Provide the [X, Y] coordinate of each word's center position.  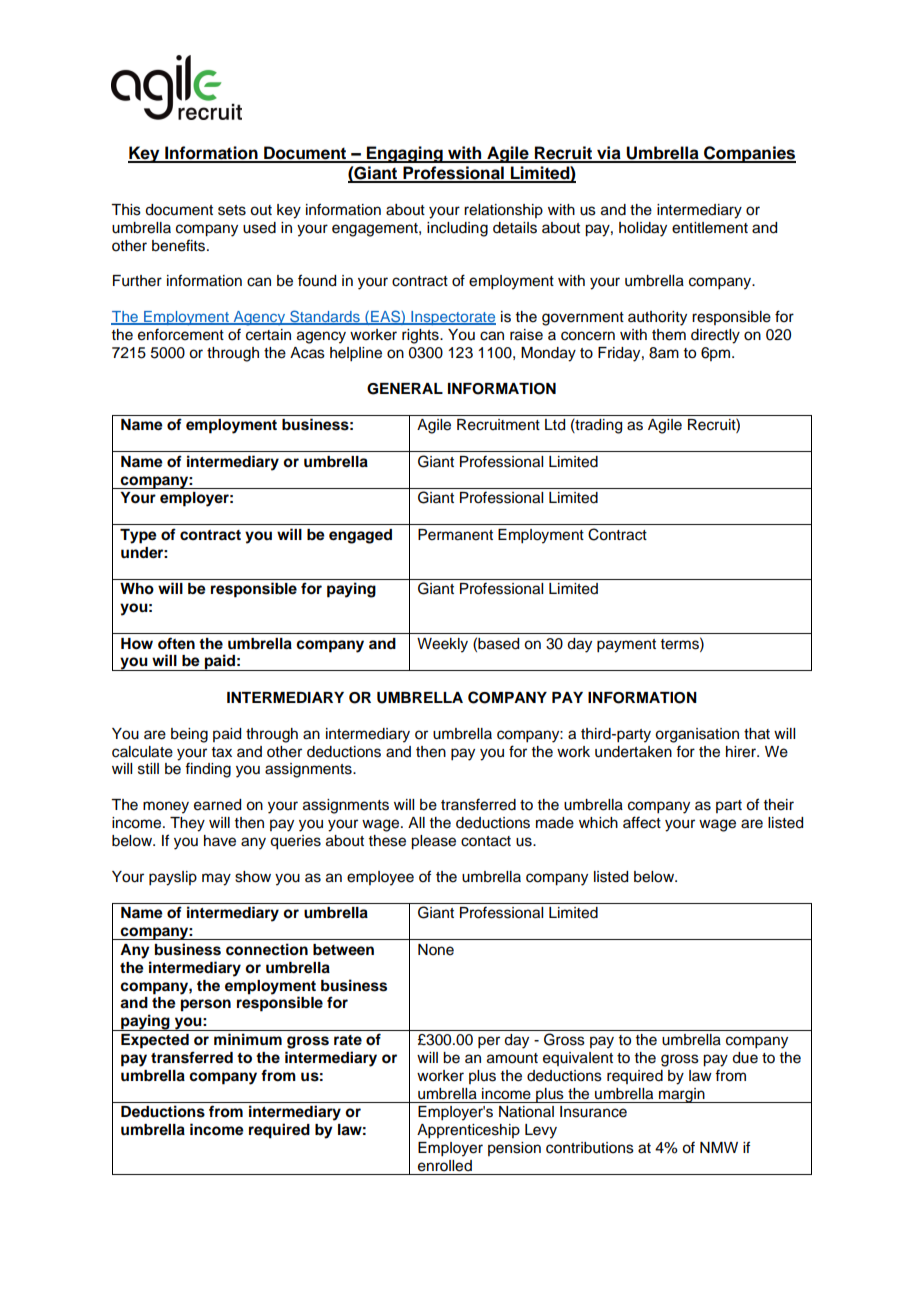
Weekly [442, 645]
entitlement [710, 228]
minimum [248, 1039]
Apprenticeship [468, 1131]
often [176, 643]
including [457, 229]
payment [626, 646]
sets [232, 210]
